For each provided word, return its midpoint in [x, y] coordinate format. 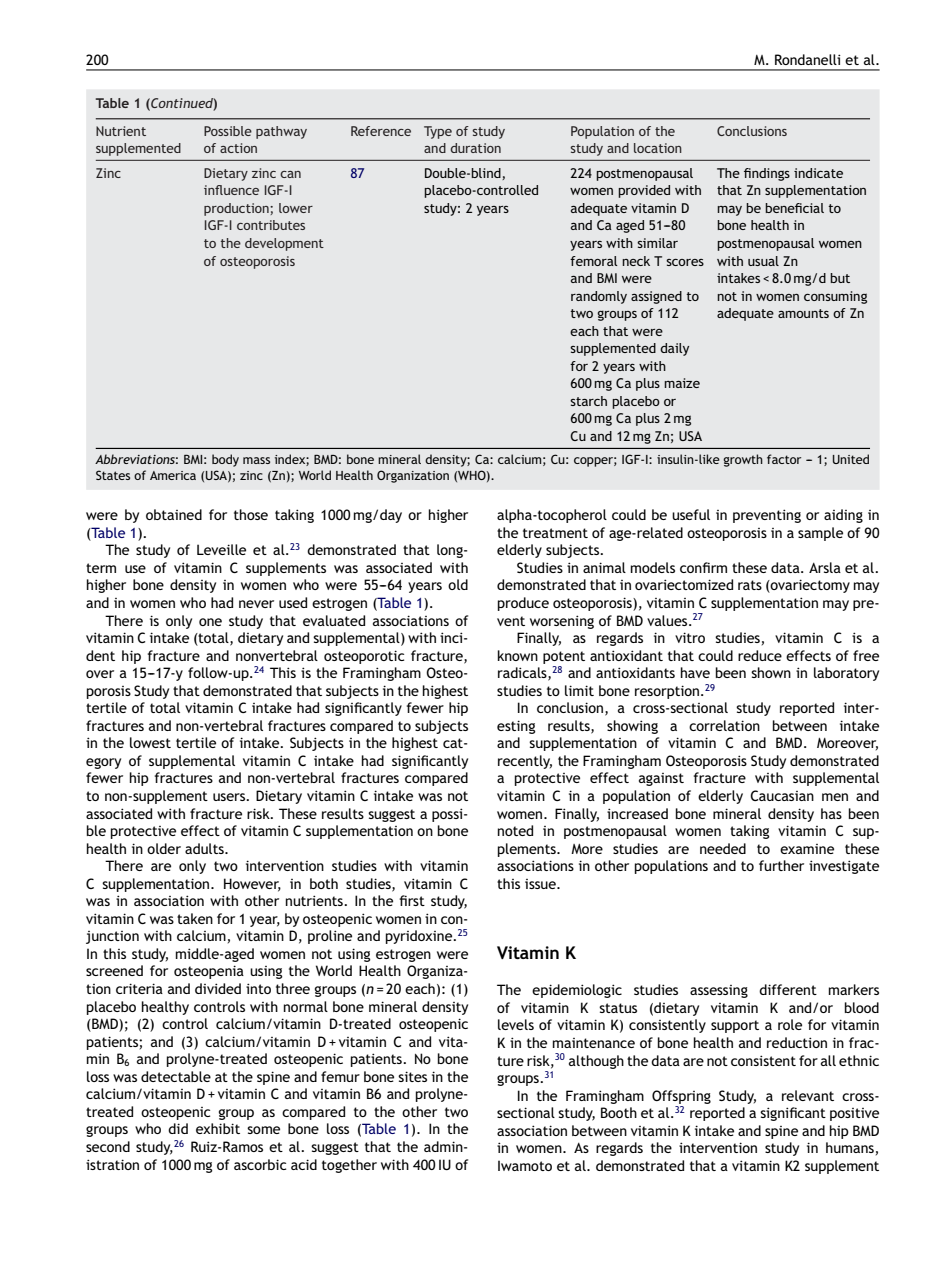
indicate [818, 173]
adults [205, 848]
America [173, 475]
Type [438, 132]
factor [784, 459]
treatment [555, 533]
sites [412, 1076]
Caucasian [782, 795]
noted [515, 830]
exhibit [218, 1128]
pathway [281, 132]
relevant [808, 1095]
